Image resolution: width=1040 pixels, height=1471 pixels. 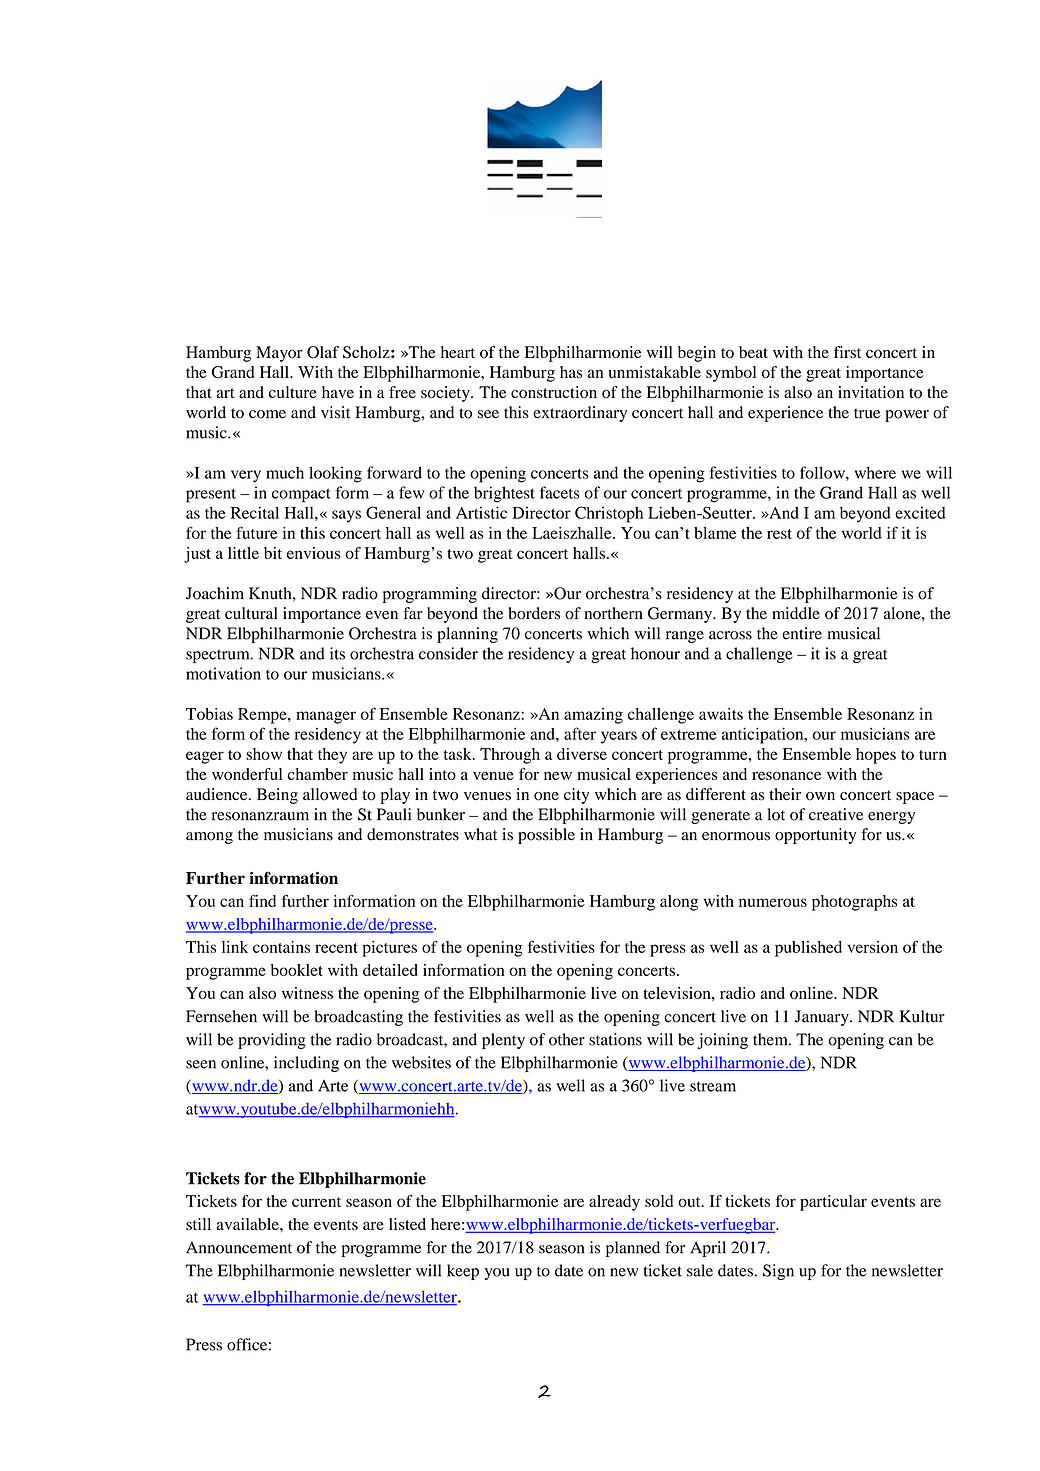 I want to click on city, so click(x=576, y=796).
